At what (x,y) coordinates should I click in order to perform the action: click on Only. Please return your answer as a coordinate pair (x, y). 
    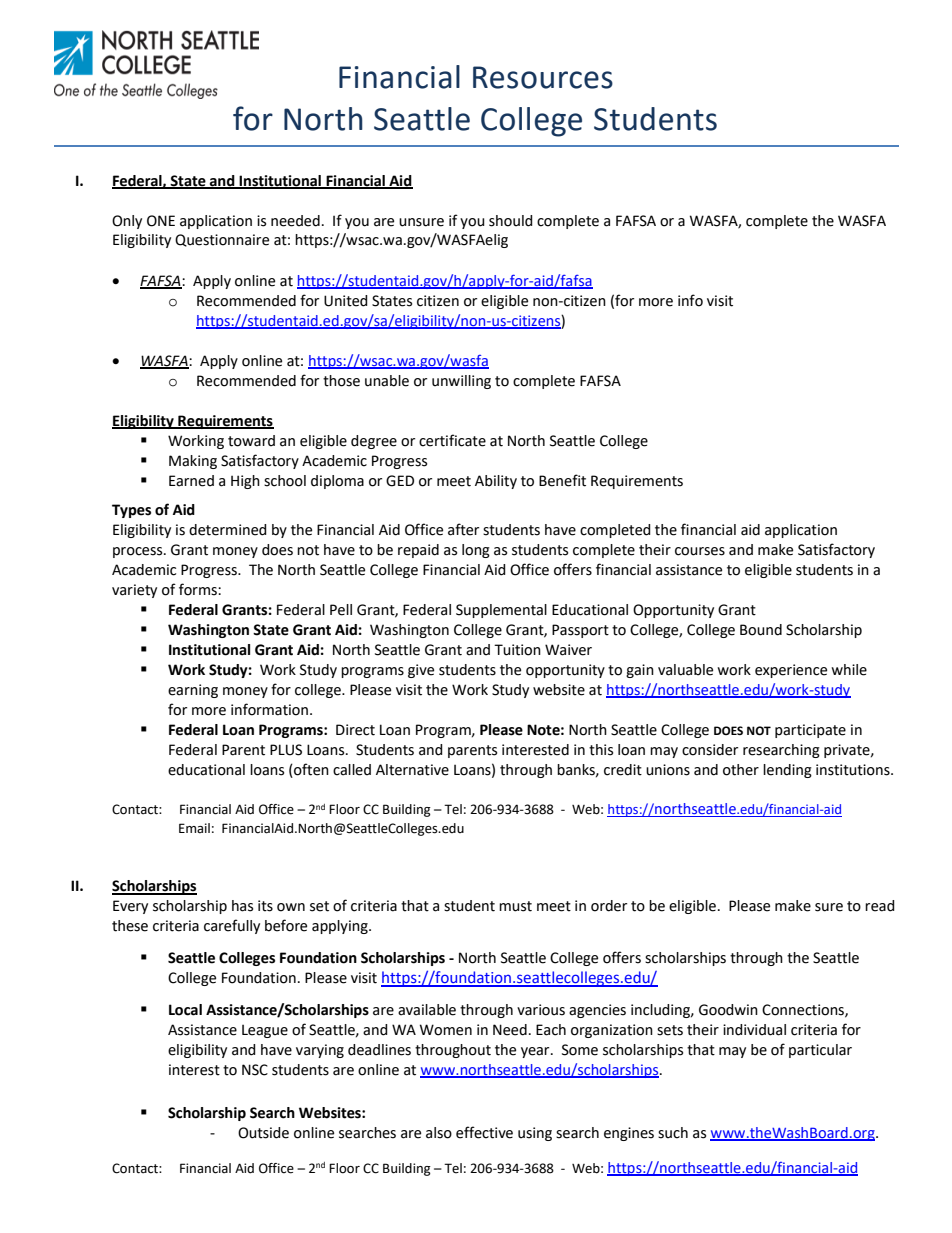
    Looking at the image, I should click on (127, 222).
